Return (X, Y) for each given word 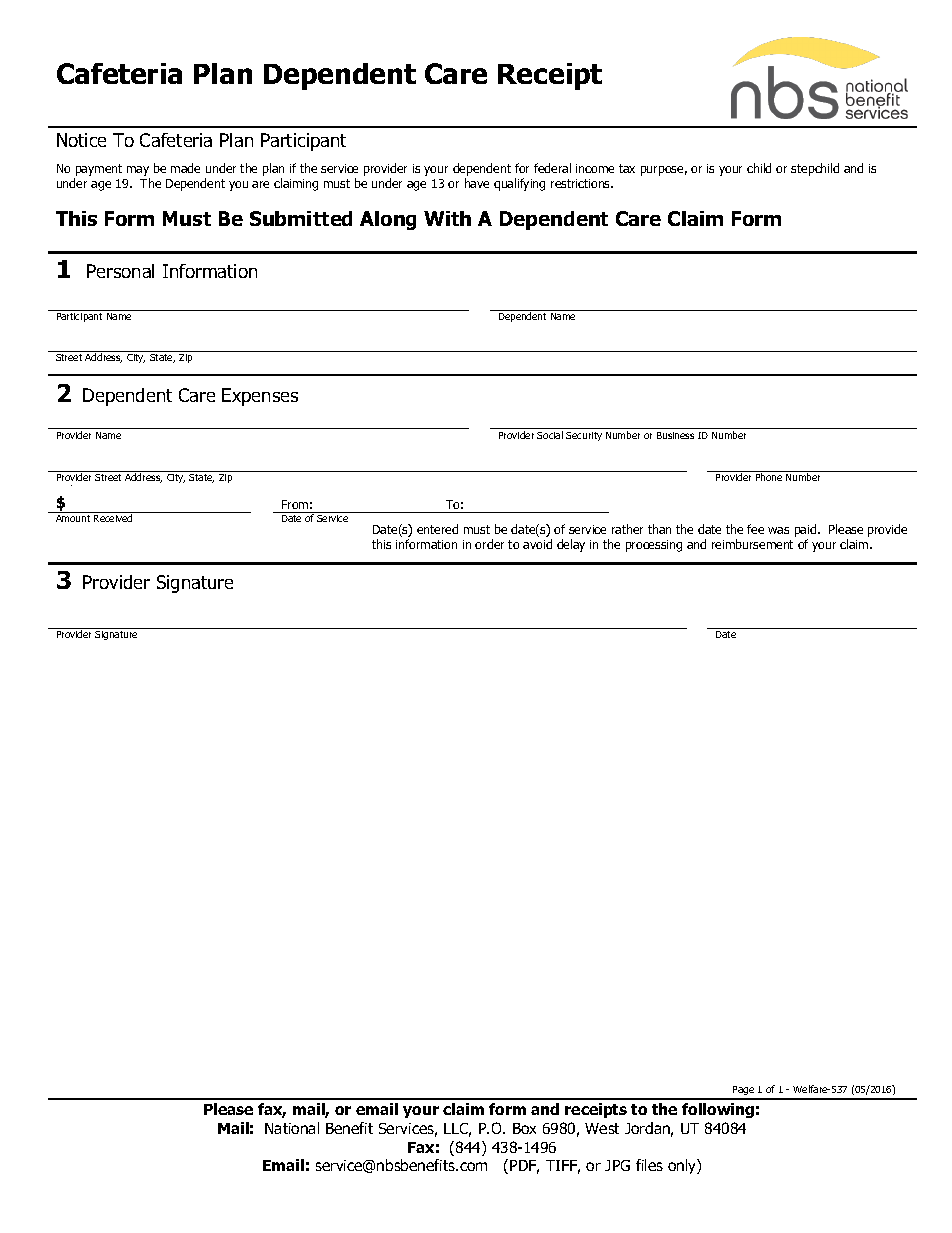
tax (627, 168)
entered (437, 529)
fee (755, 529)
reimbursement (752, 544)
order (489, 544)
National (292, 1128)
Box (524, 1128)
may (138, 172)
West (602, 1128)
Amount (73, 518)
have (477, 183)
